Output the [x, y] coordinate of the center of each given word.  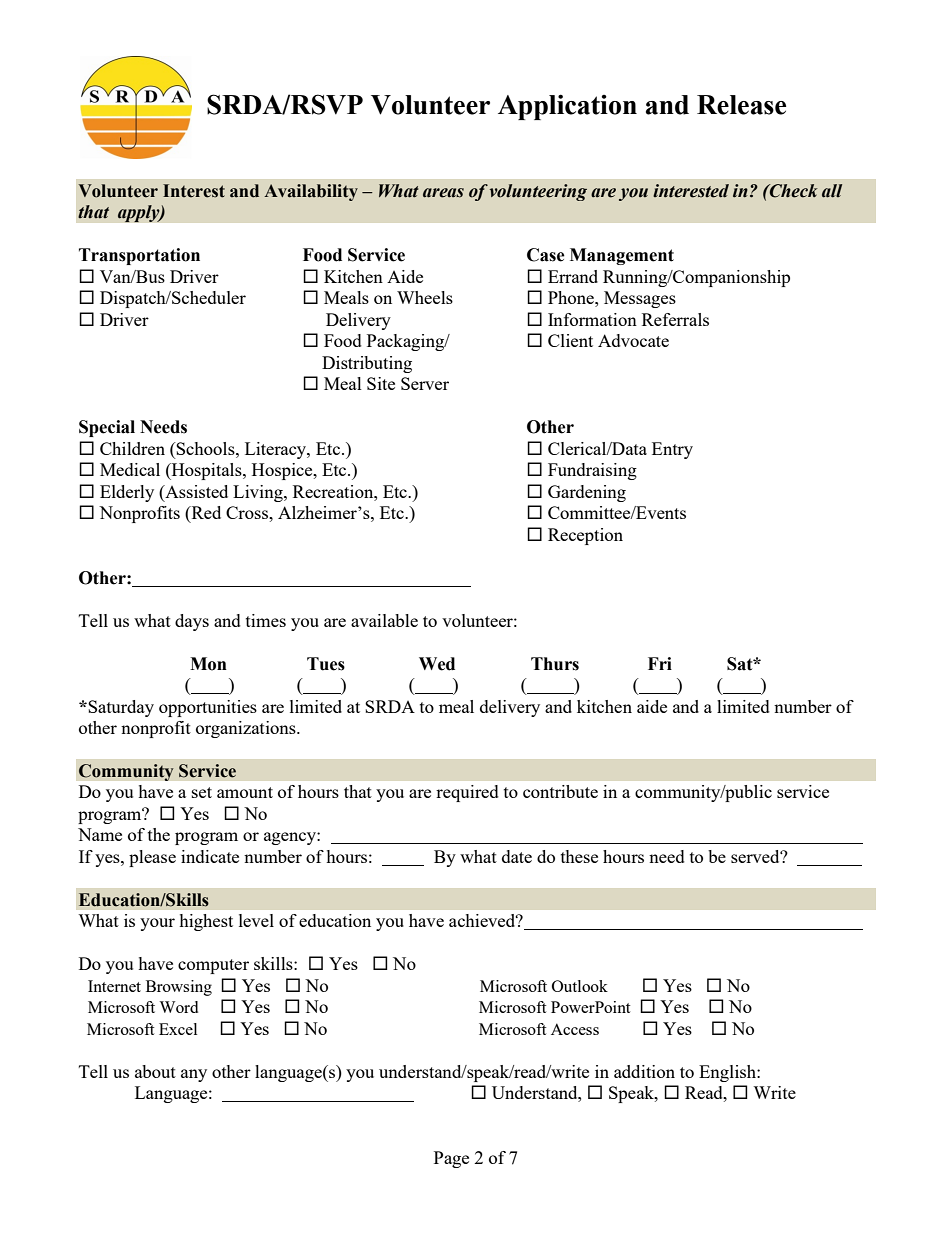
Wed [437, 664]
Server [425, 383]
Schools [206, 448]
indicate [210, 856]
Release [741, 105]
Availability [311, 192]
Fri [660, 663]
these [579, 856]
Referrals [675, 319]
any [194, 1075]
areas [443, 193]
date [517, 856]
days [192, 622]
